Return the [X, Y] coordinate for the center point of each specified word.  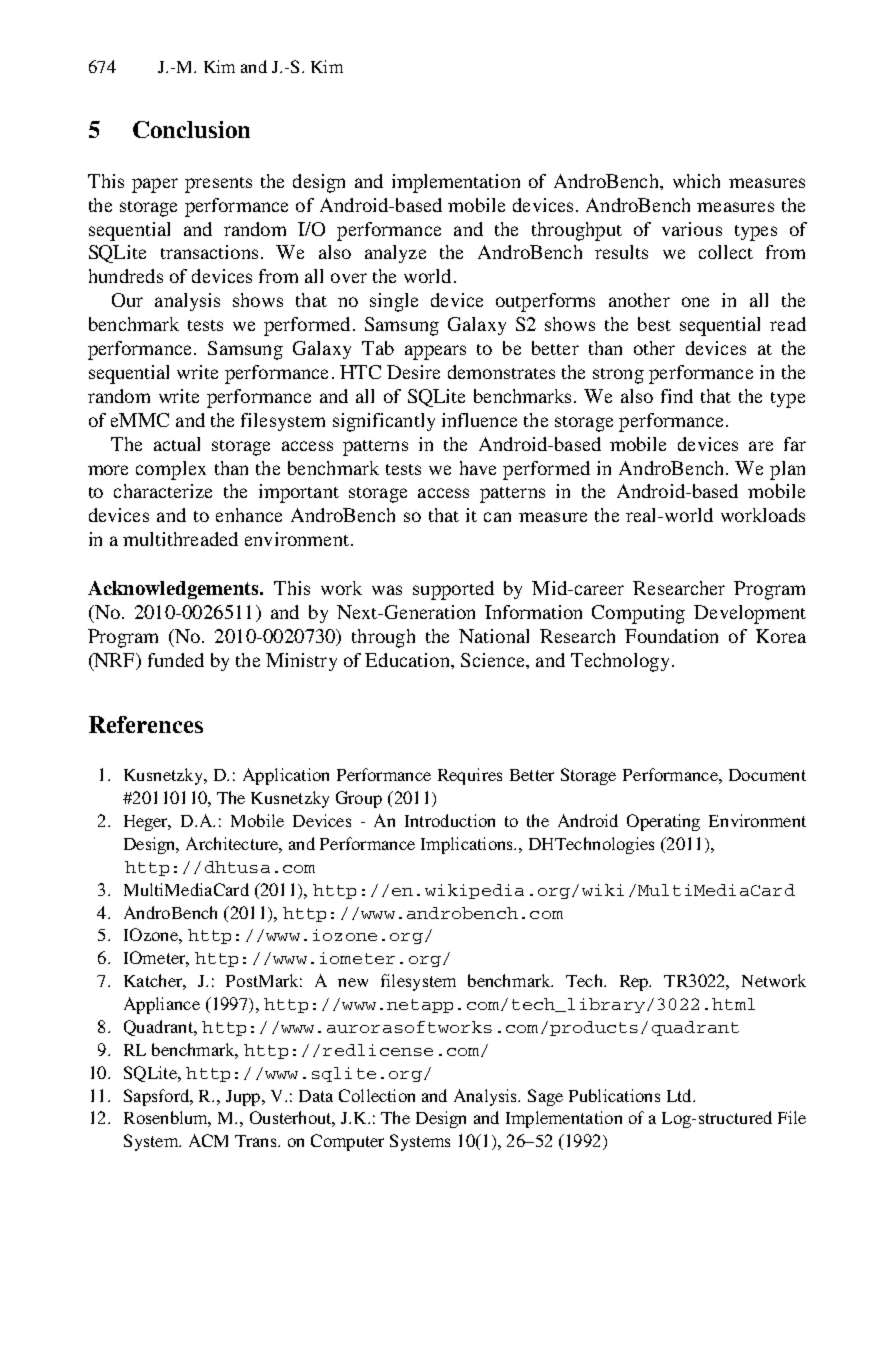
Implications [468, 845]
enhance [249, 515]
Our [127, 300]
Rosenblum [167, 1119]
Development [750, 614]
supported [453, 590]
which [696, 181]
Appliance [162, 1005]
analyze [395, 254]
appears [435, 352]
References [146, 724]
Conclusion [191, 129]
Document [767, 775]
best [654, 324]
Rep [635, 983]
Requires [470, 776]
